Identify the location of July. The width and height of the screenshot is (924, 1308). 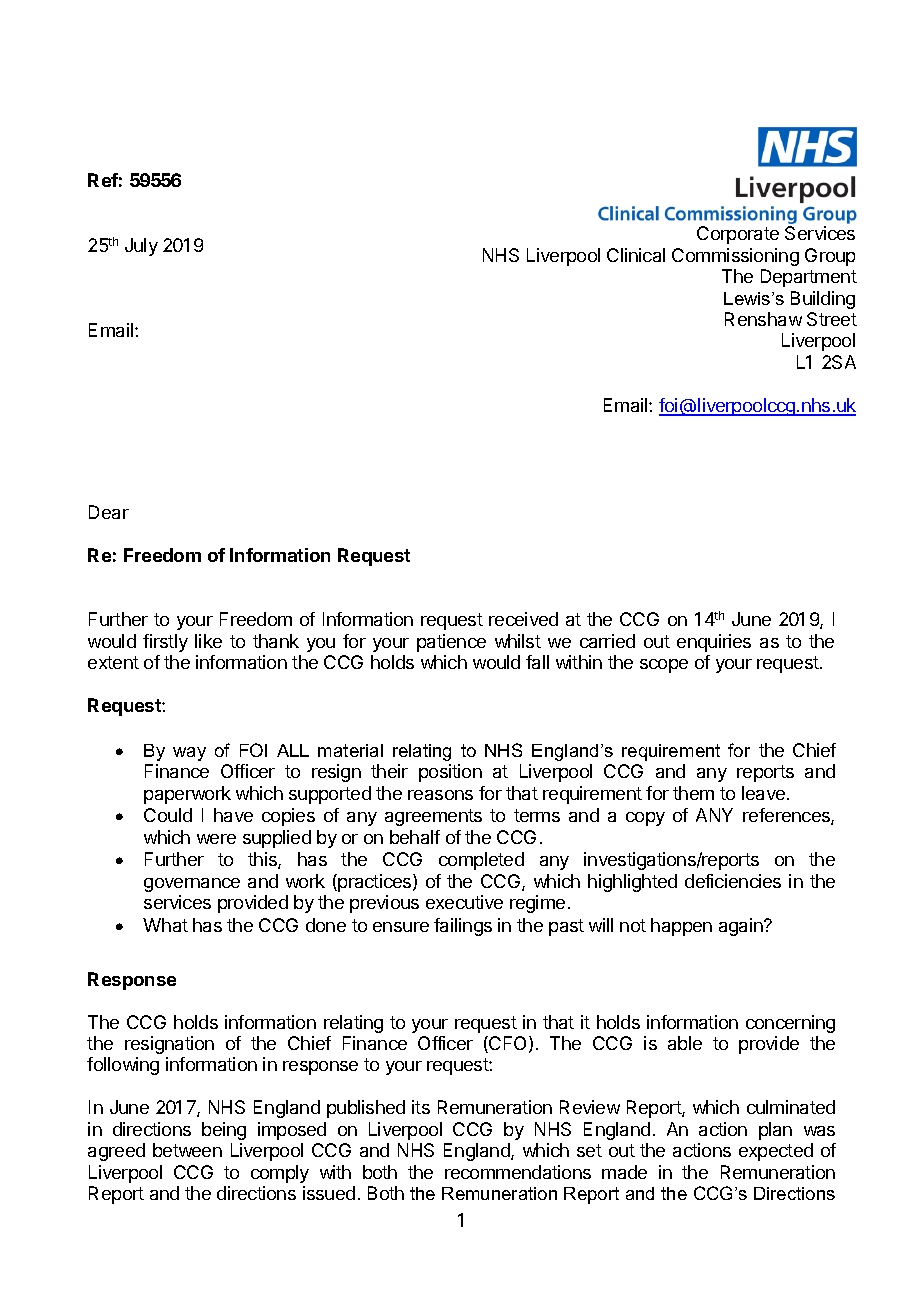
(141, 247).
